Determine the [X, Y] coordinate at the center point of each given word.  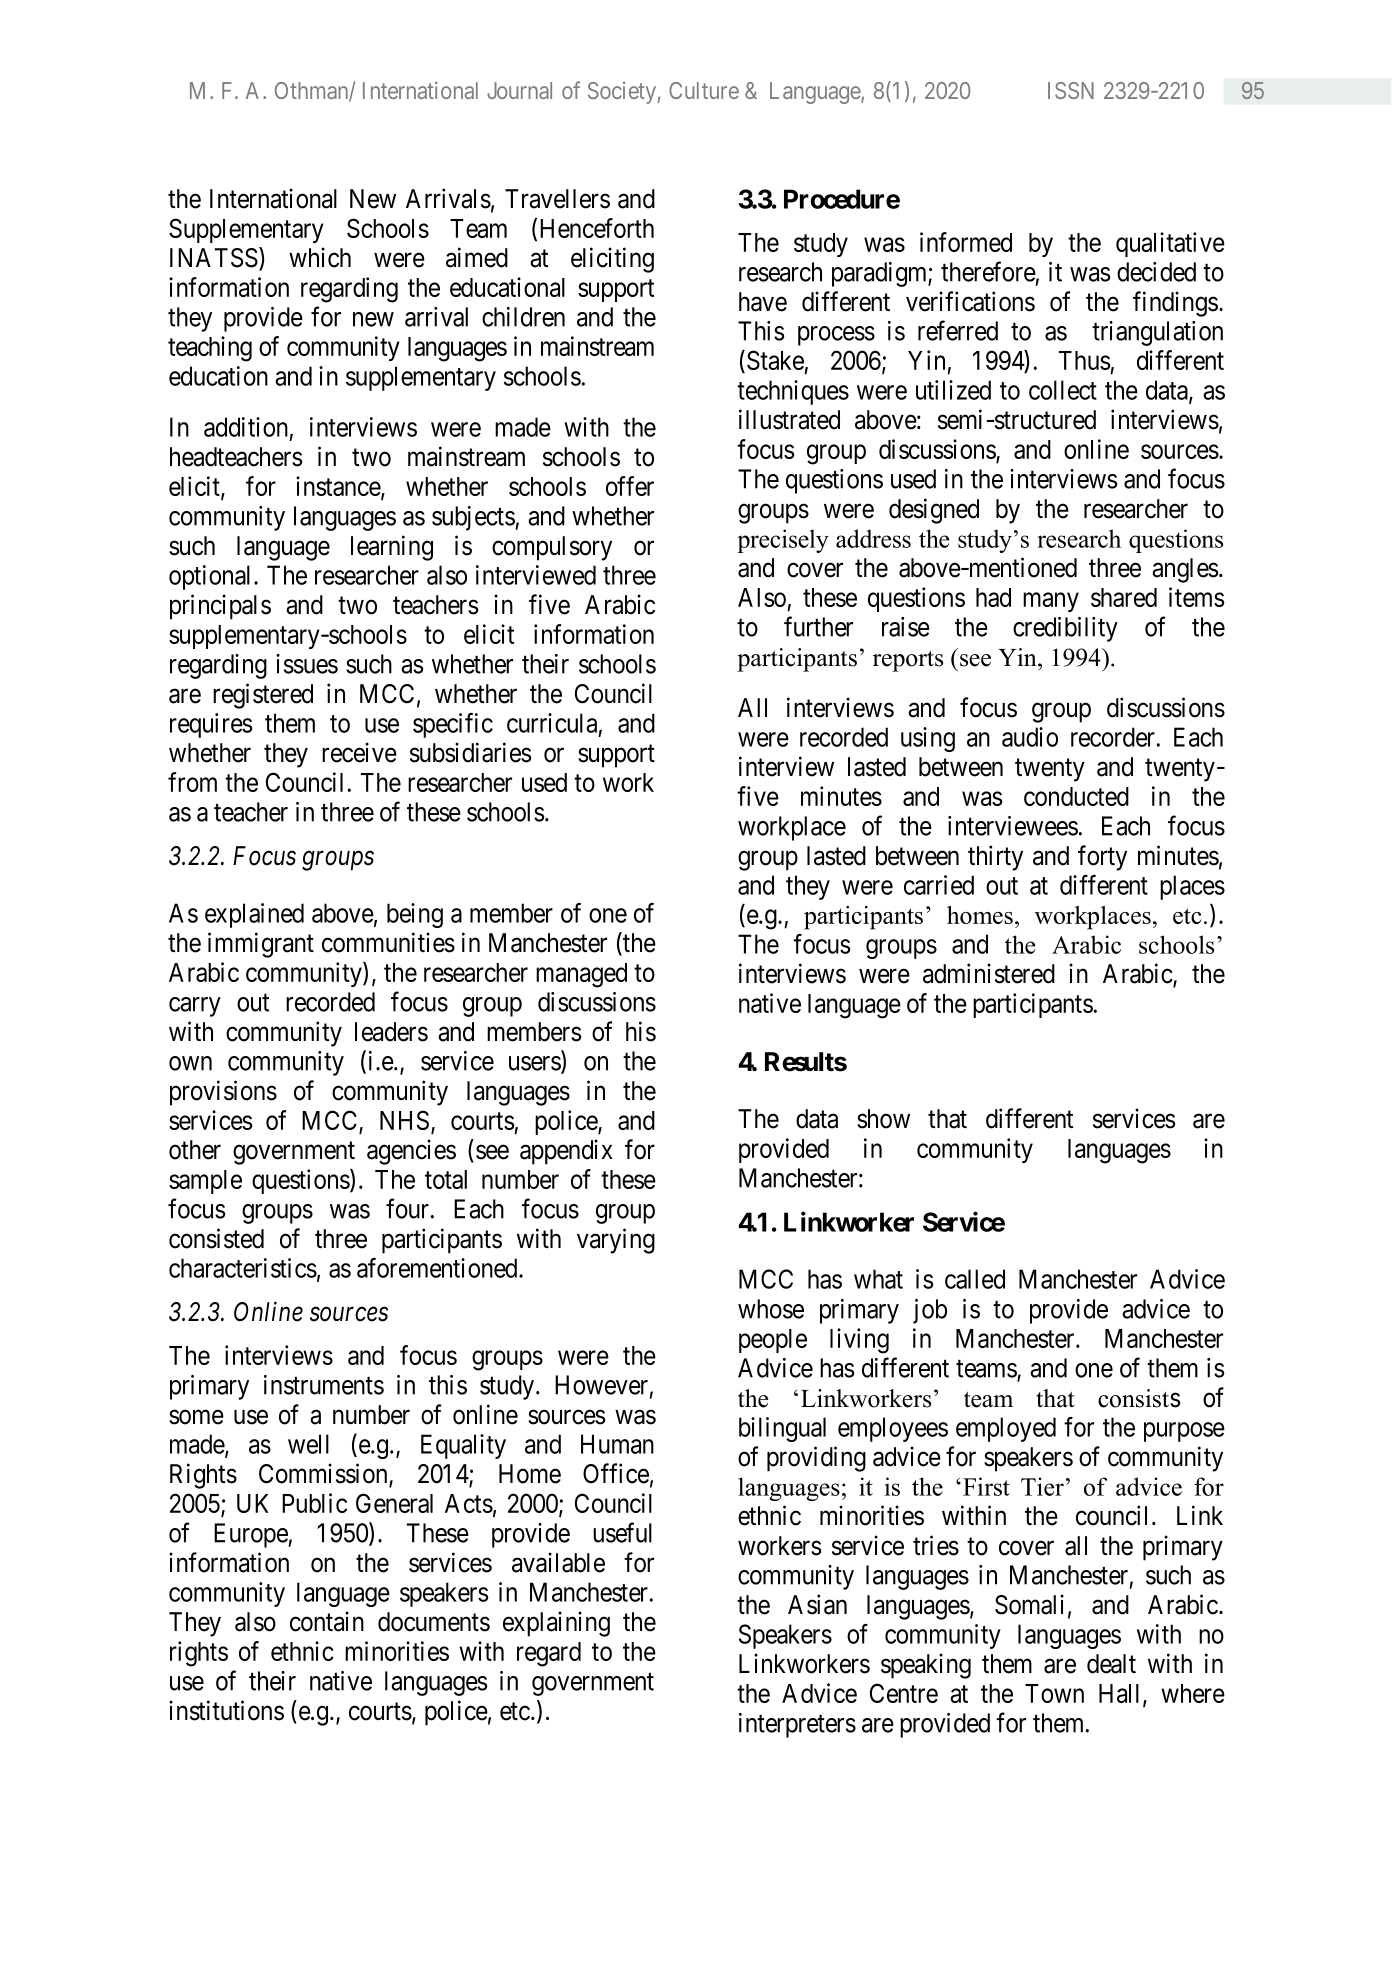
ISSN [1071, 90]
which [320, 257]
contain [327, 1621]
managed [581, 975]
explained [254, 915]
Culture [704, 90]
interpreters [797, 1725]
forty [1102, 858]
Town [1054, 1693]
